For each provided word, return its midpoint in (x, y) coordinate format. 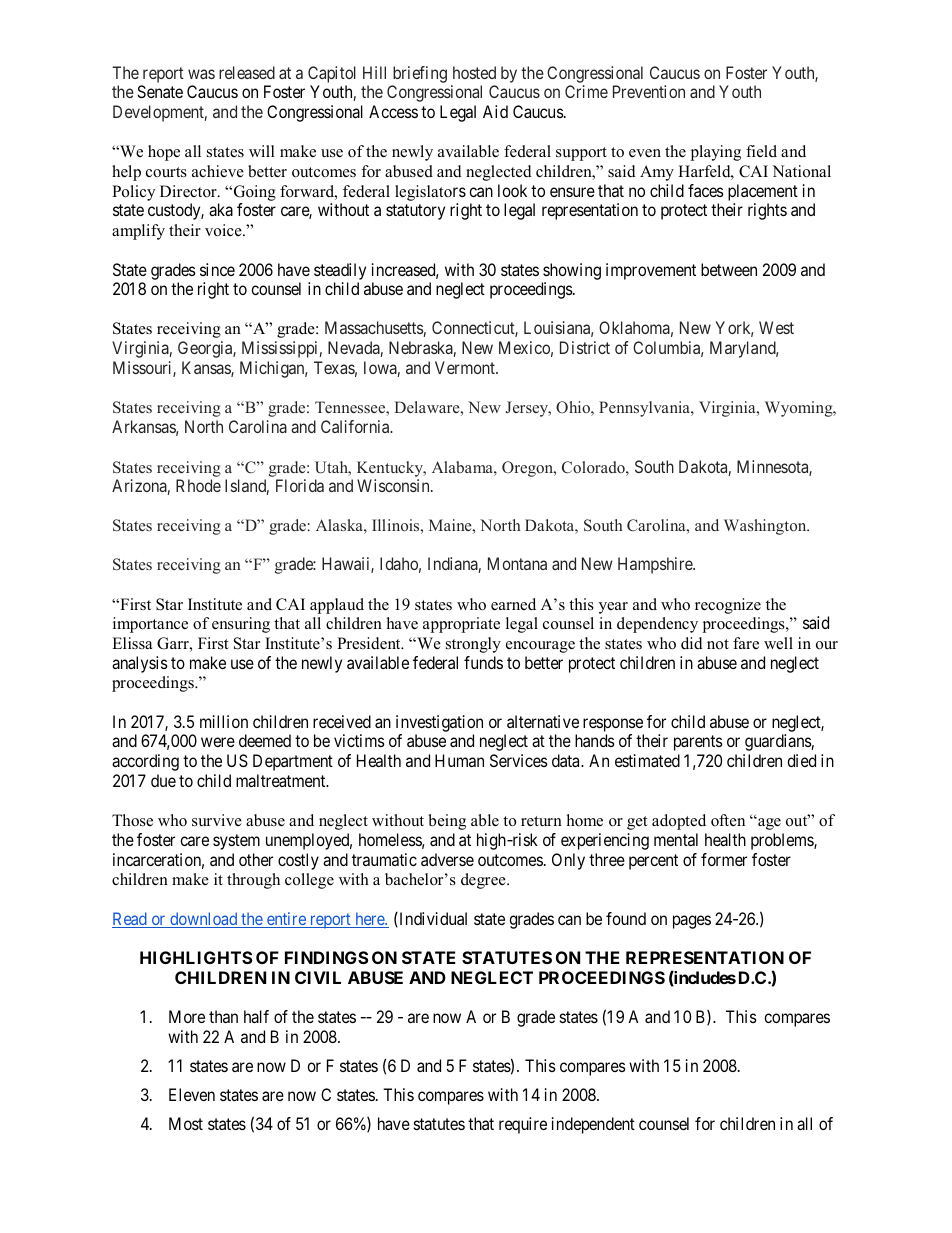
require (523, 1125)
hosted (474, 72)
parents (698, 743)
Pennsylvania (645, 409)
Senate (160, 91)
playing (716, 153)
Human (459, 760)
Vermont (466, 367)
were (218, 742)
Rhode (198, 485)
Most (186, 1123)
